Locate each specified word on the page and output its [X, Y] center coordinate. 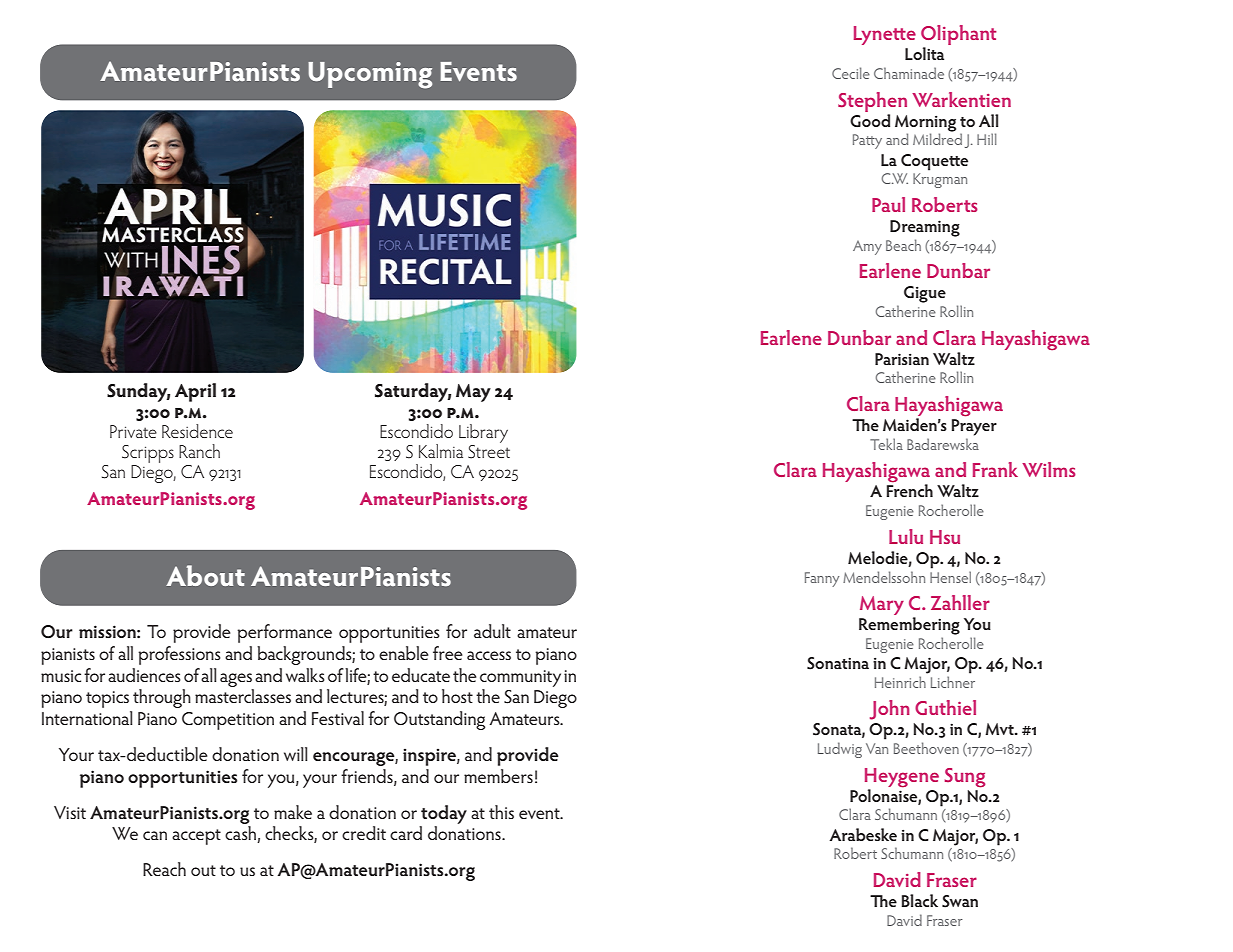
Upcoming [370, 75]
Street [489, 450]
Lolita [924, 53]
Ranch [199, 451]
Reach [164, 869]
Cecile [851, 73]
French [909, 489]
